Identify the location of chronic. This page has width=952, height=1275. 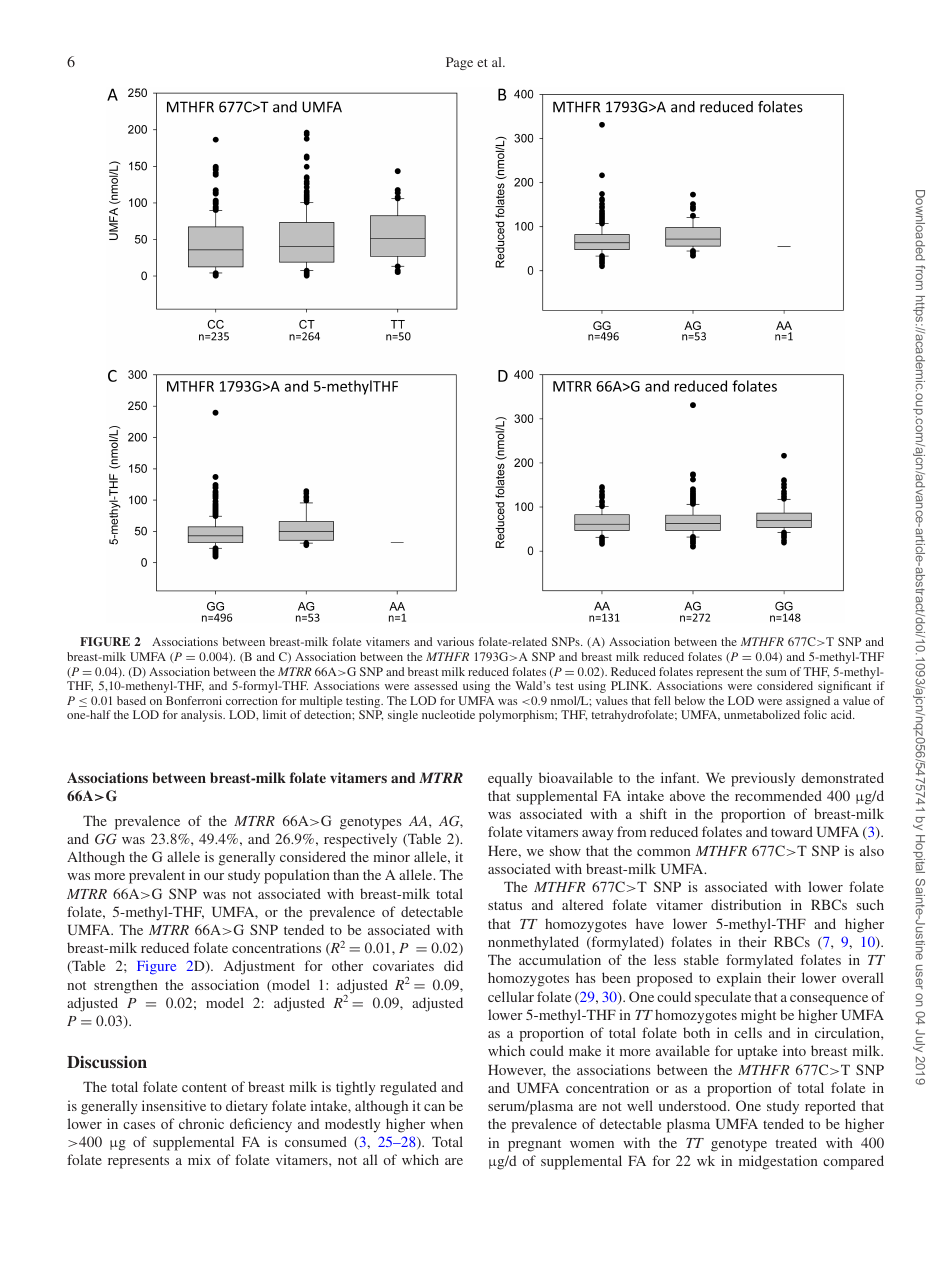
(201, 1123).
